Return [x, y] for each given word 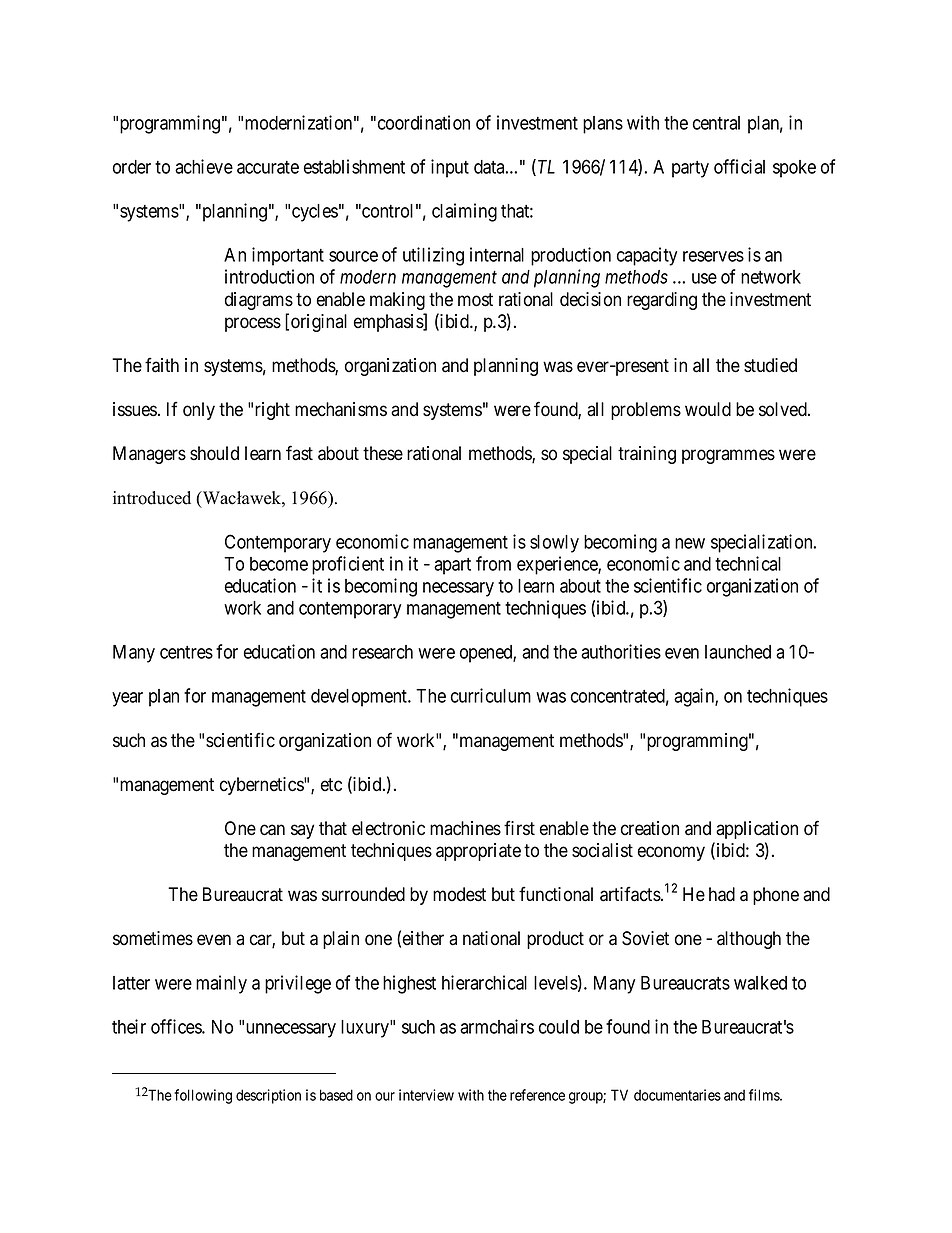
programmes [728, 456]
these [383, 453]
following [203, 1096]
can [272, 830]
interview [426, 1095]
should [214, 453]
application [757, 830]
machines [465, 828]
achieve [204, 166]
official [739, 166]
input [450, 168]
